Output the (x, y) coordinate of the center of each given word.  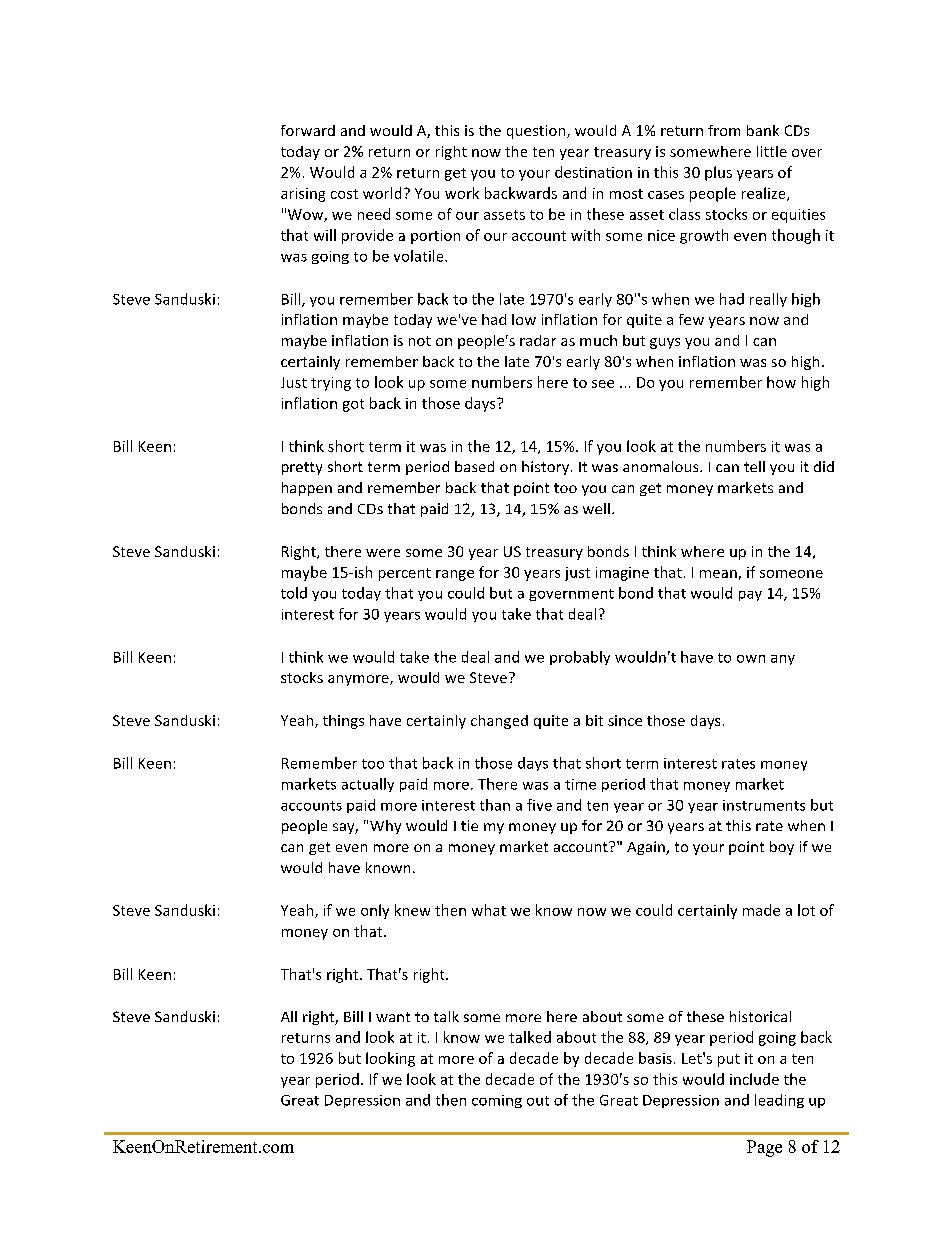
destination (593, 172)
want (393, 1017)
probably (580, 658)
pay (750, 596)
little (772, 151)
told (294, 593)
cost (344, 194)
